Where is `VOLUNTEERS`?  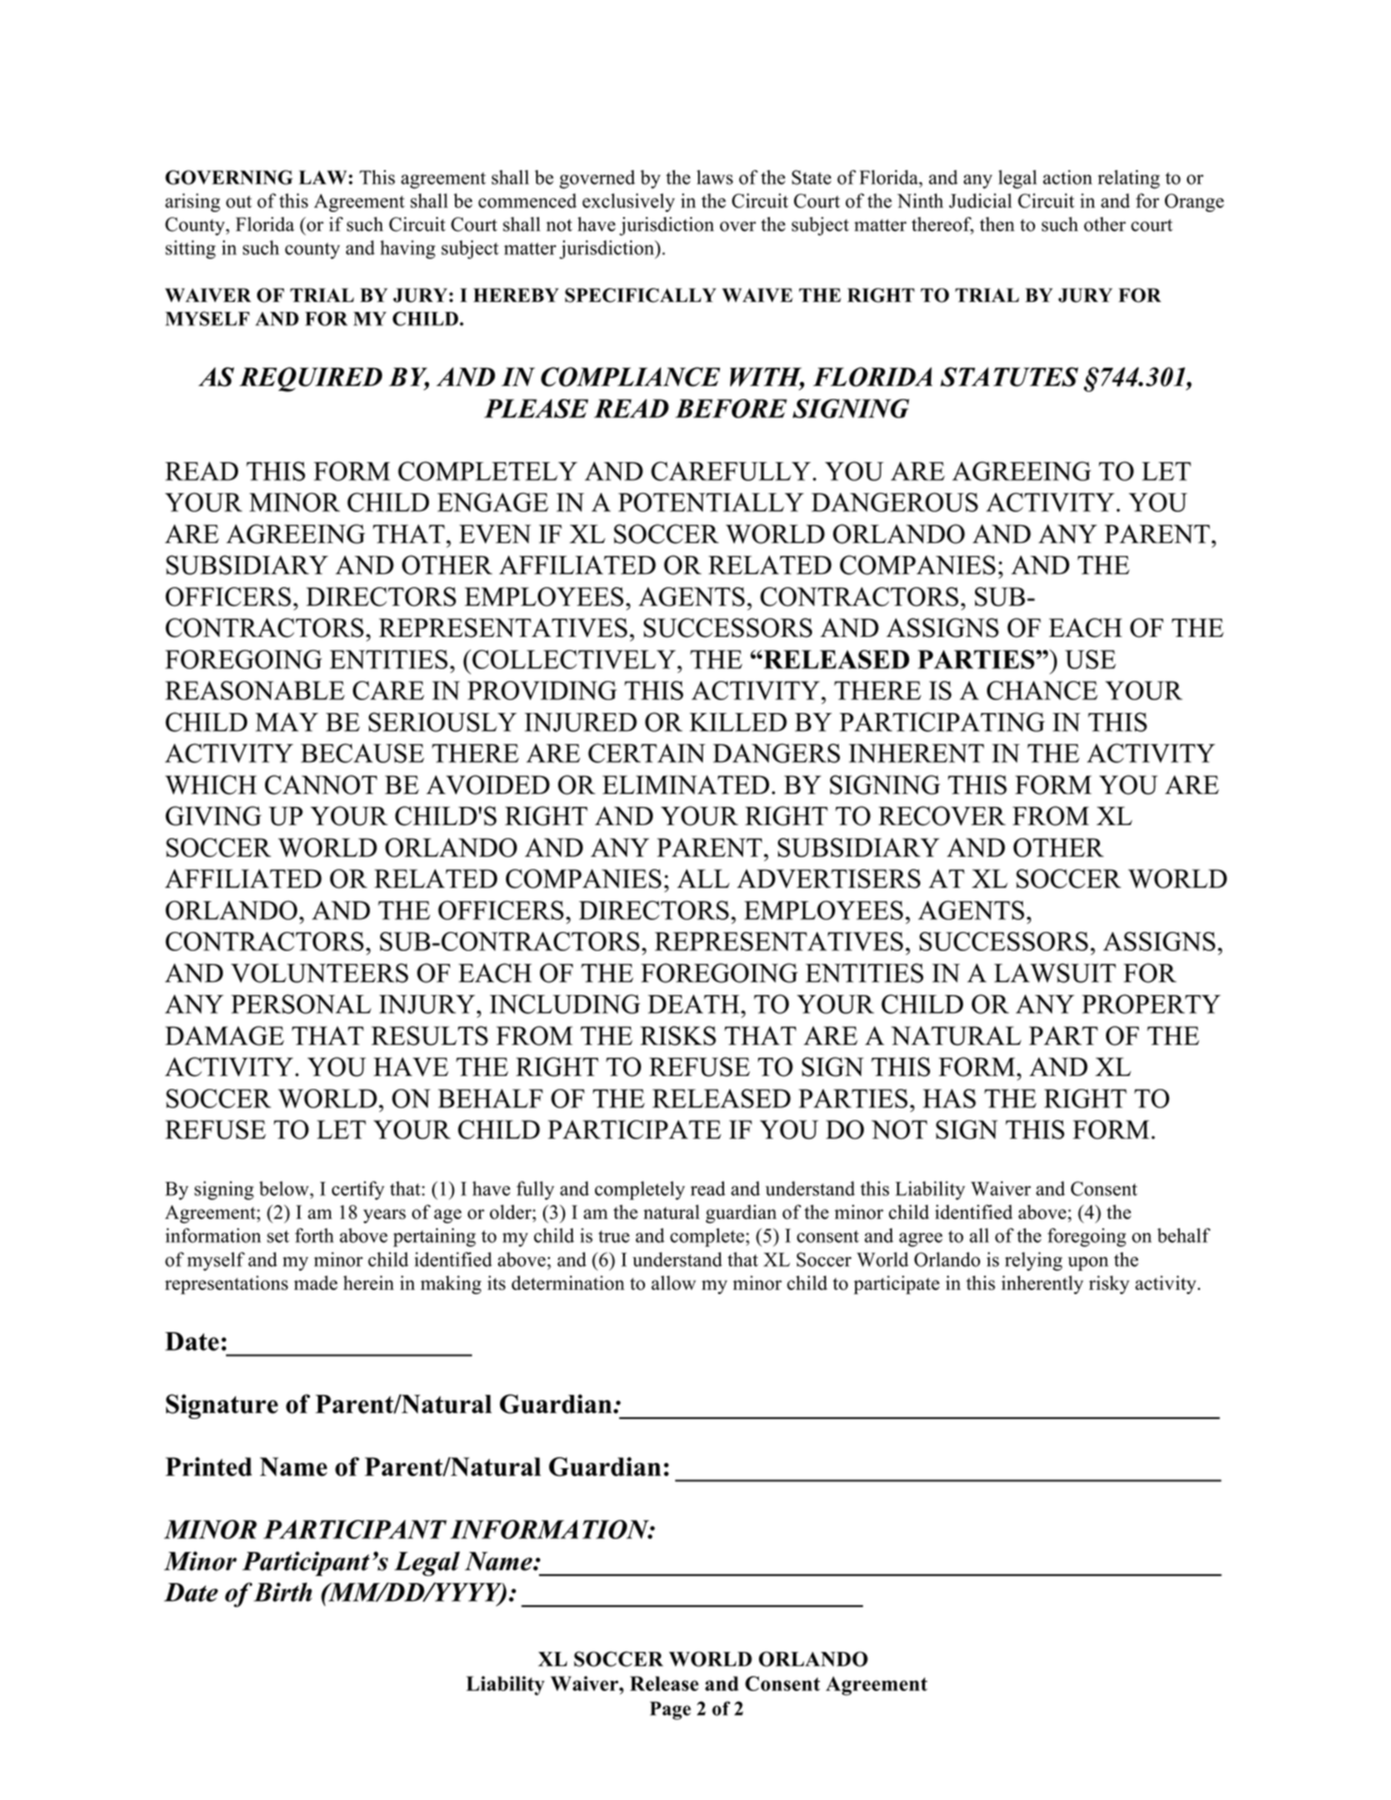
VOLUNTEERS is located at coordinates (319, 973).
